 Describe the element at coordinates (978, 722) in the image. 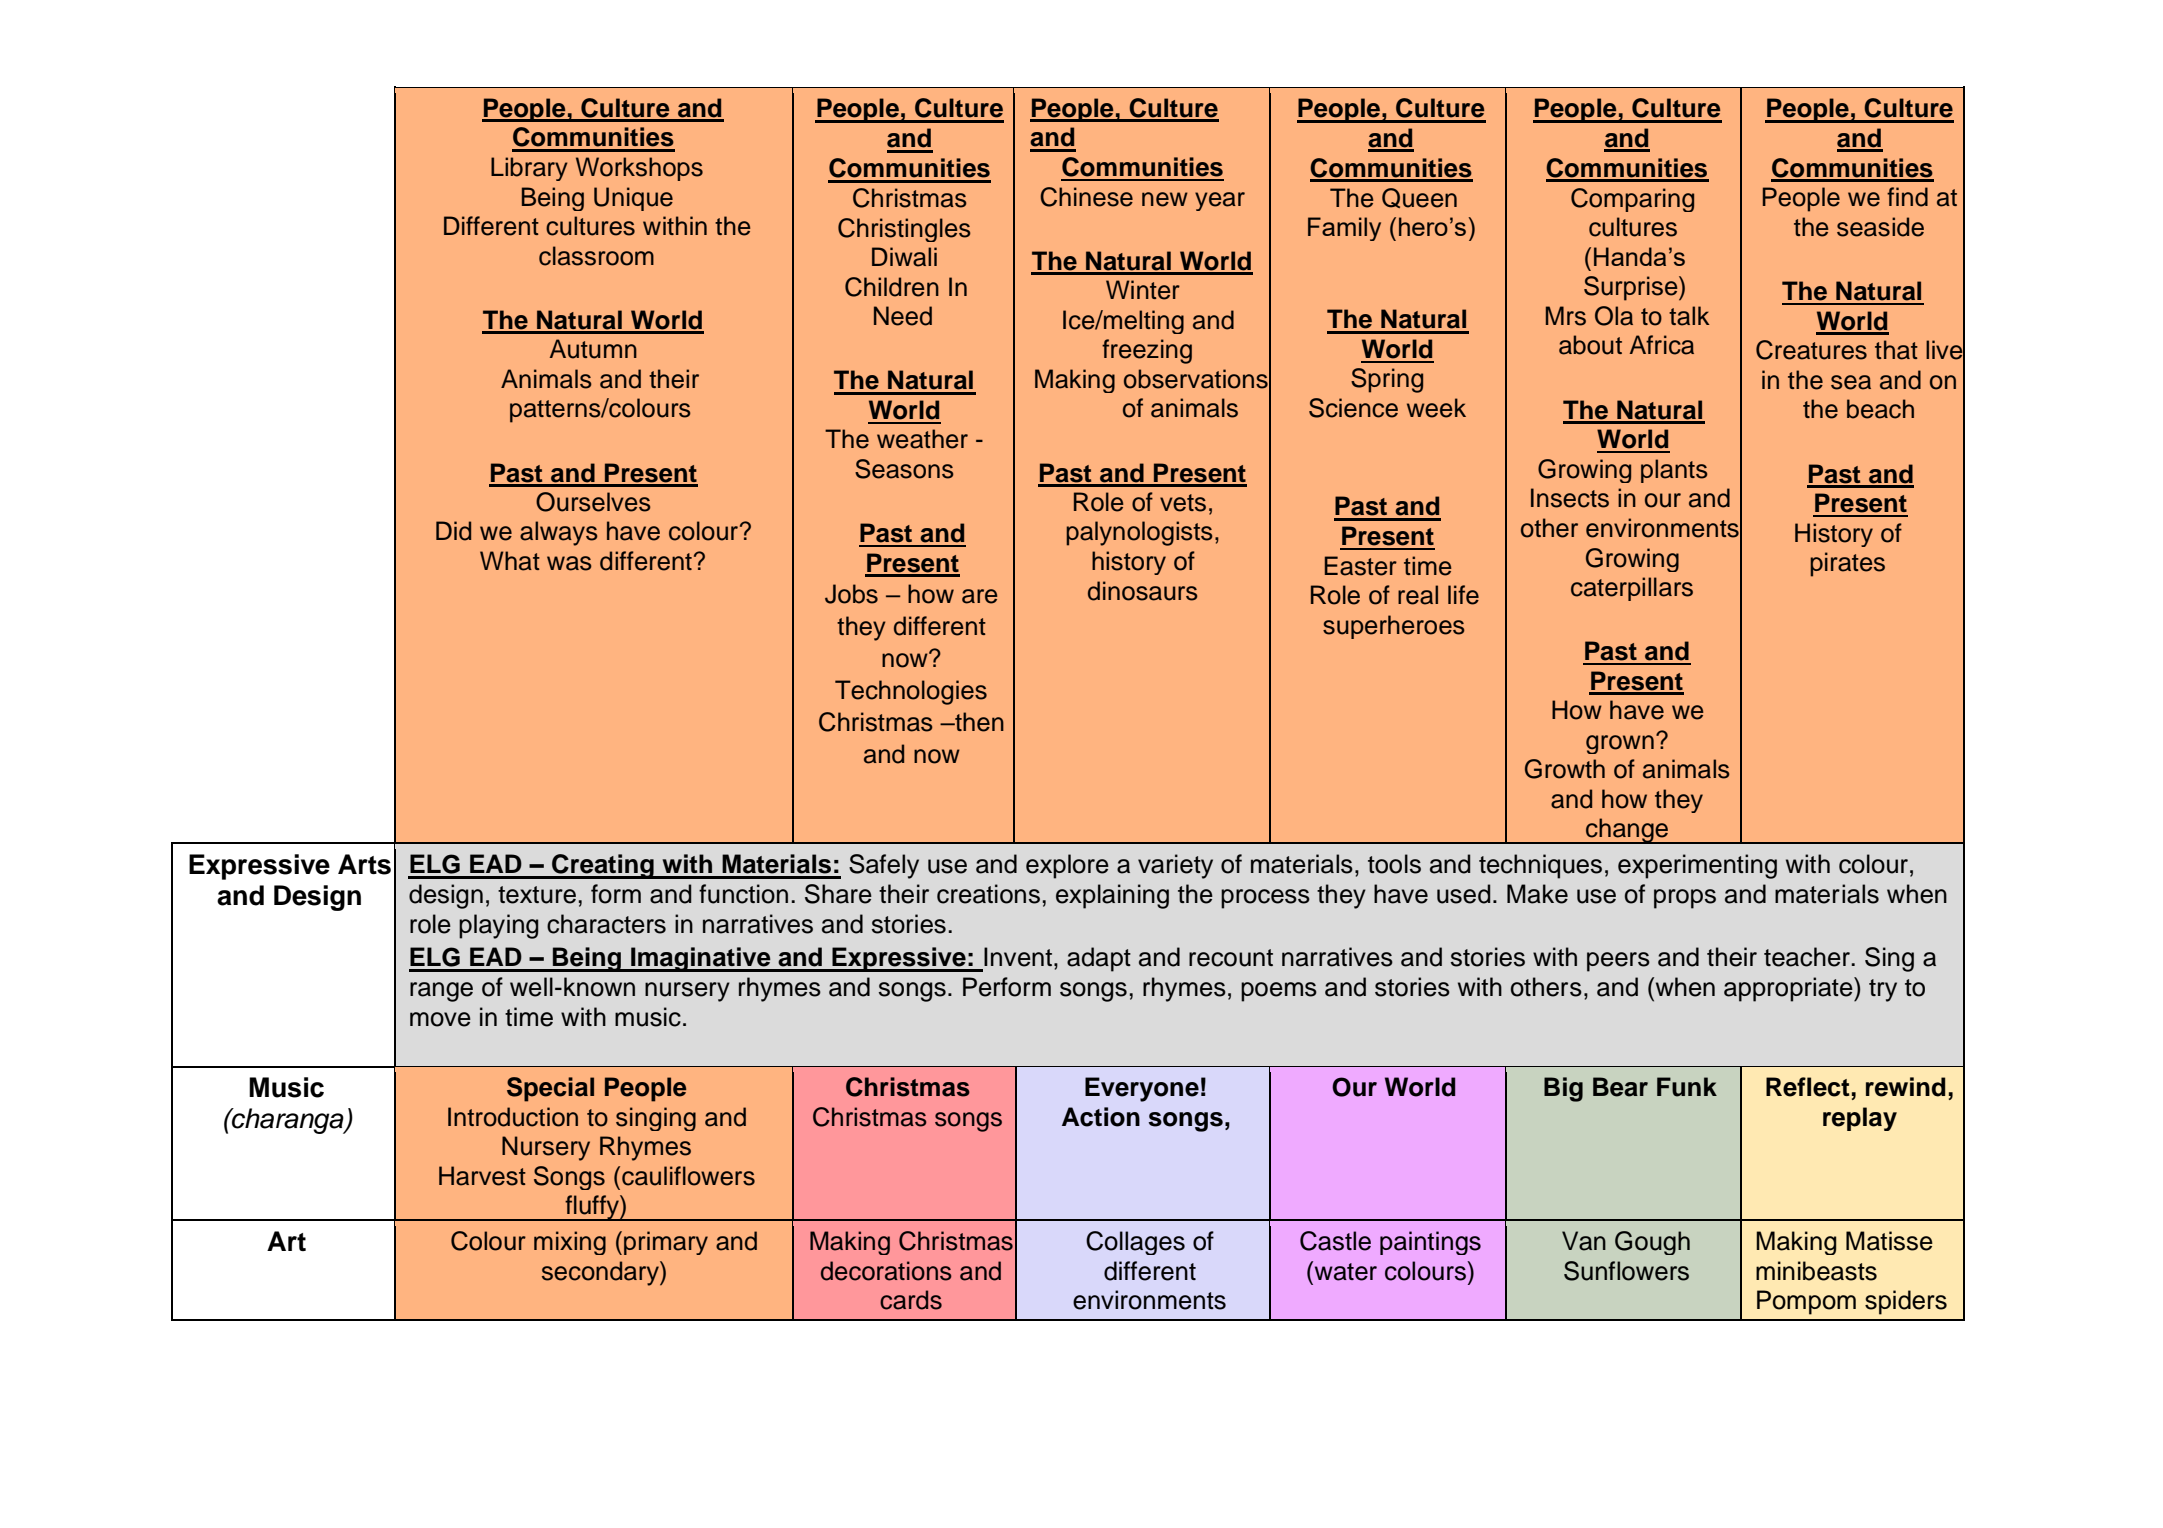

I see `then` at that location.
